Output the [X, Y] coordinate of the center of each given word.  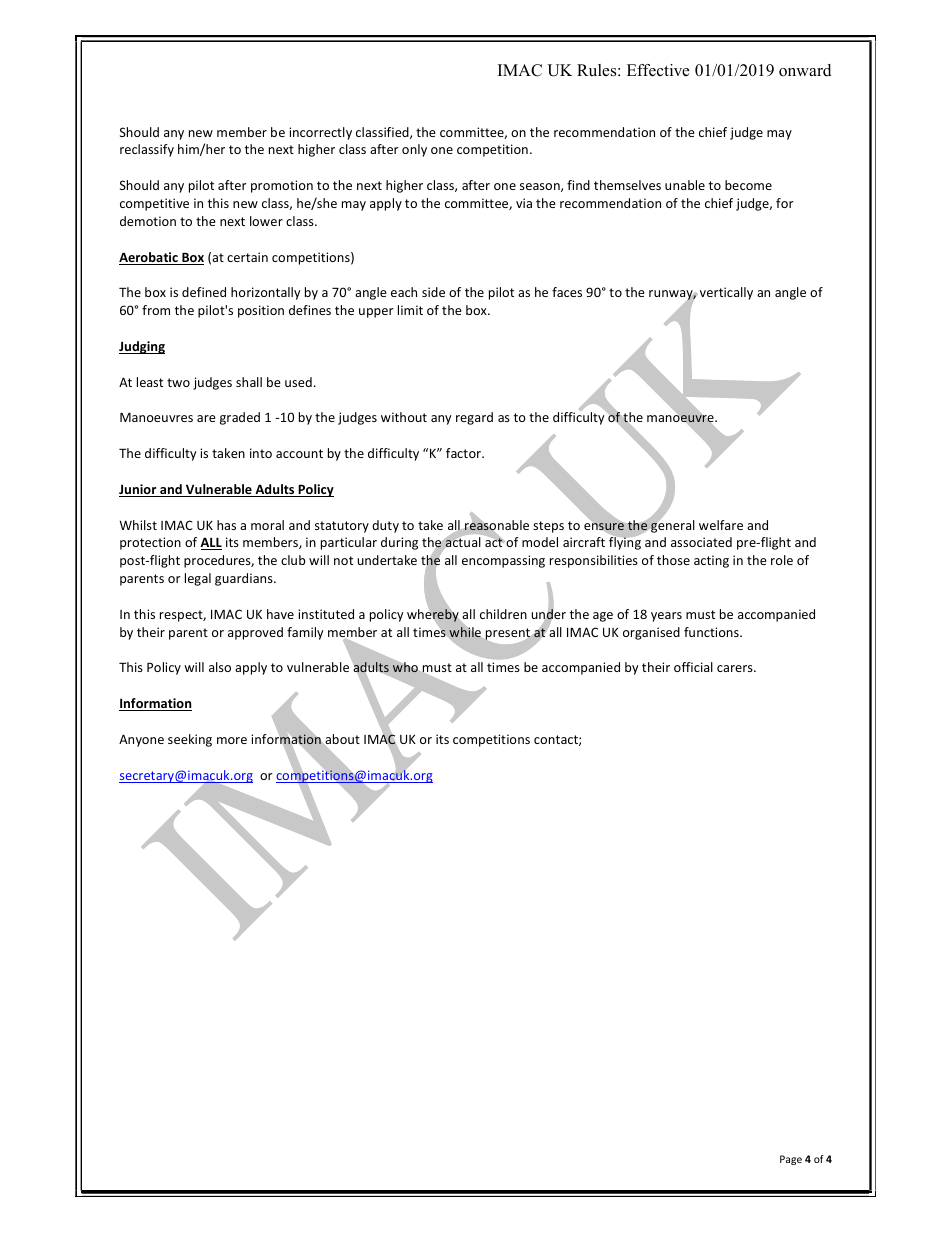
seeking [190, 740]
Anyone [141, 740]
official [693, 667]
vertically [725, 293]
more [232, 740]
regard [474, 418]
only [414, 150]
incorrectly [320, 133]
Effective [658, 70]
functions [712, 632]
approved [255, 633]
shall [249, 382]
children [503, 614]
